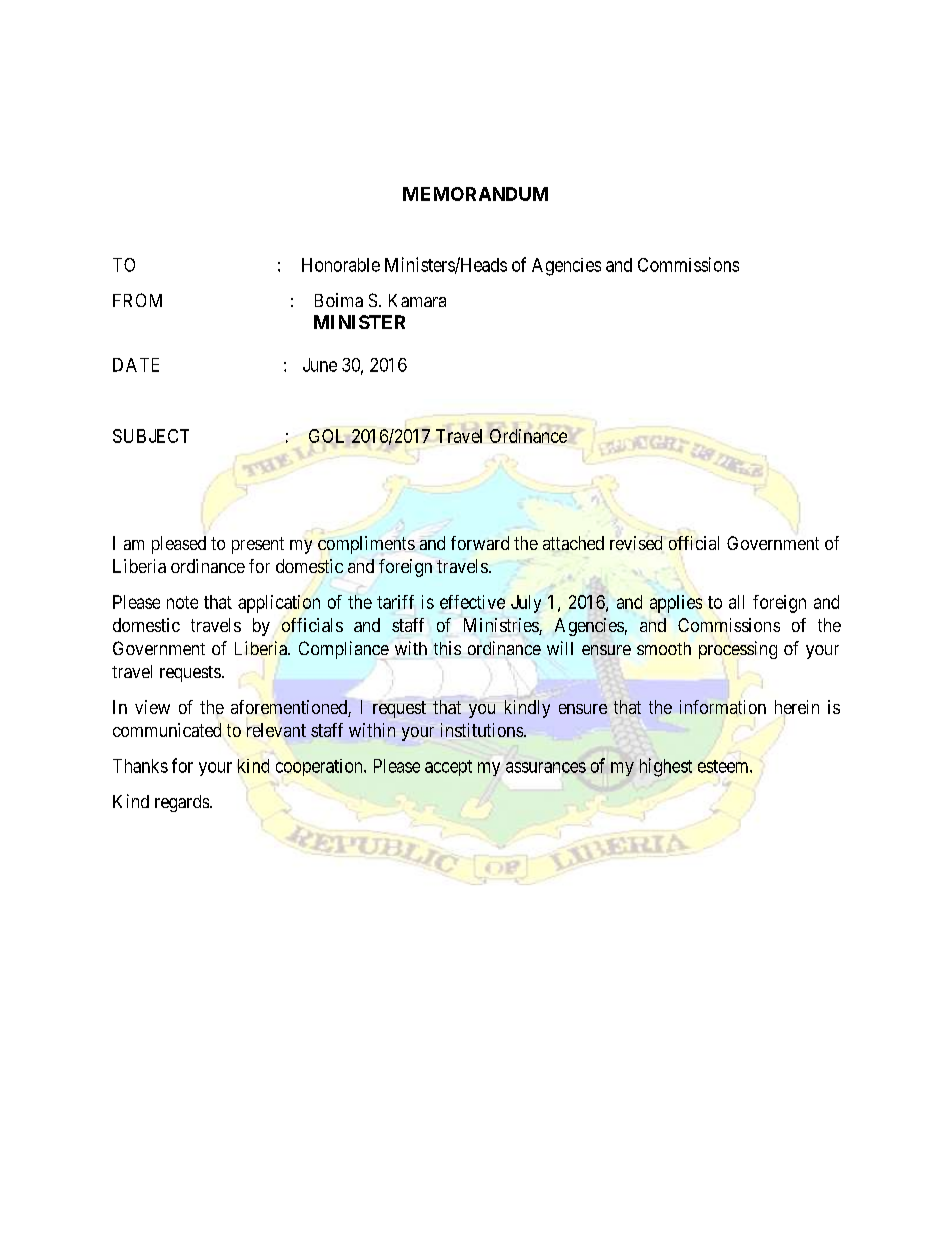  I want to click on present, so click(258, 545).
